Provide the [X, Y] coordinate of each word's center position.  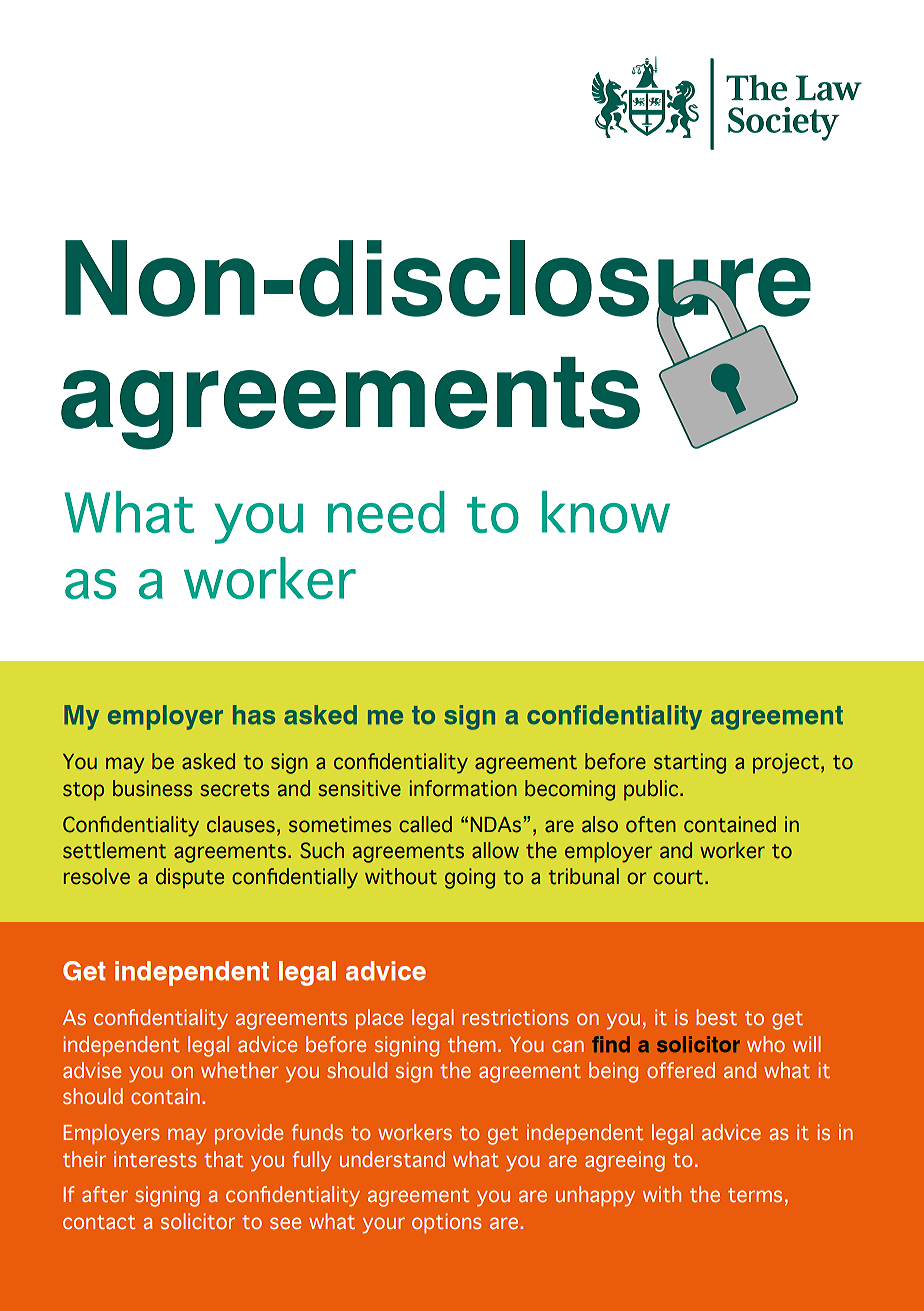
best [716, 1017]
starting [690, 763]
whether [240, 1070]
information [463, 788]
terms [755, 1195]
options [447, 1223]
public [652, 790]
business [153, 788]
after [105, 1194]
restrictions [515, 1017]
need [386, 512]
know [606, 512]
